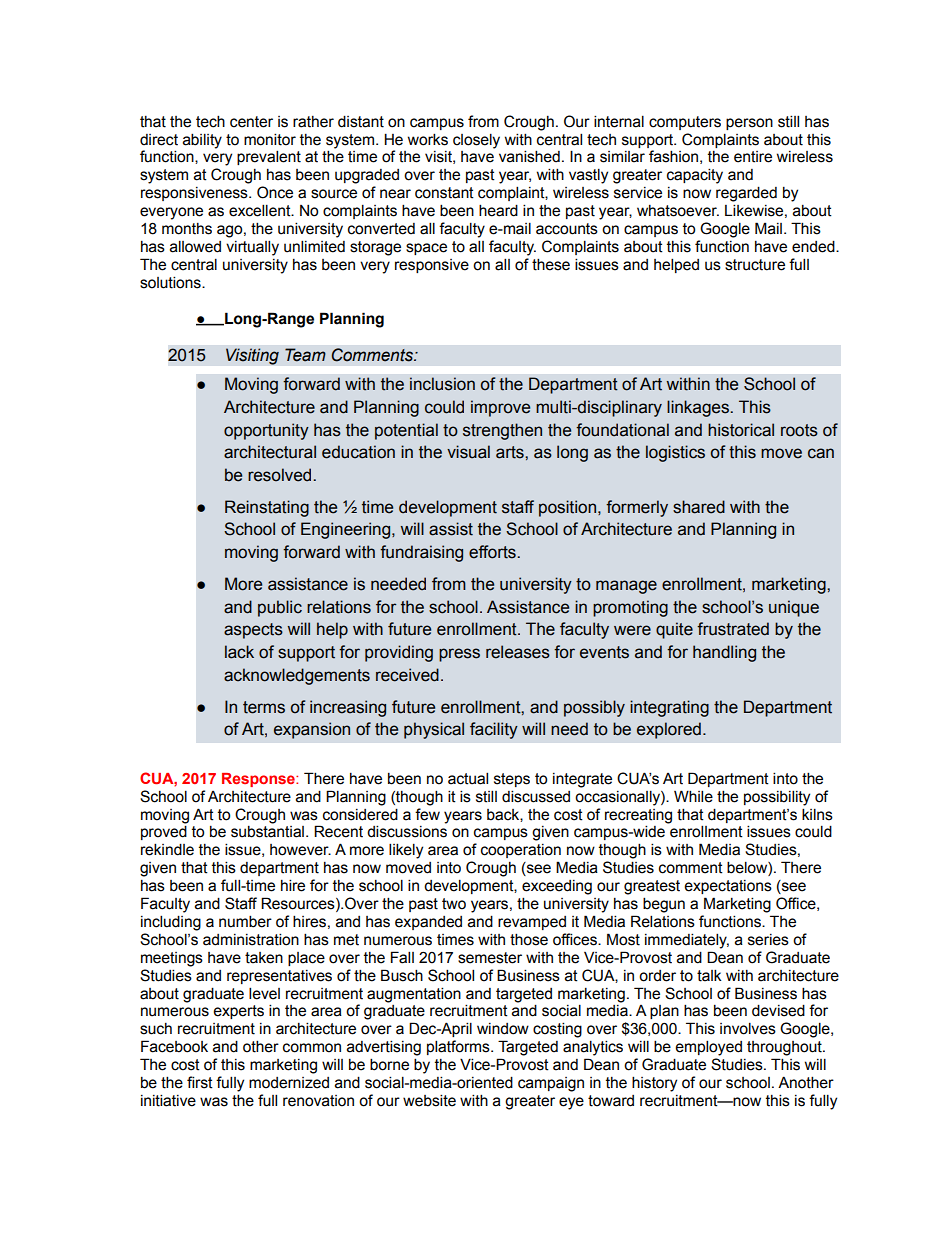  I want to click on closely, so click(476, 141).
